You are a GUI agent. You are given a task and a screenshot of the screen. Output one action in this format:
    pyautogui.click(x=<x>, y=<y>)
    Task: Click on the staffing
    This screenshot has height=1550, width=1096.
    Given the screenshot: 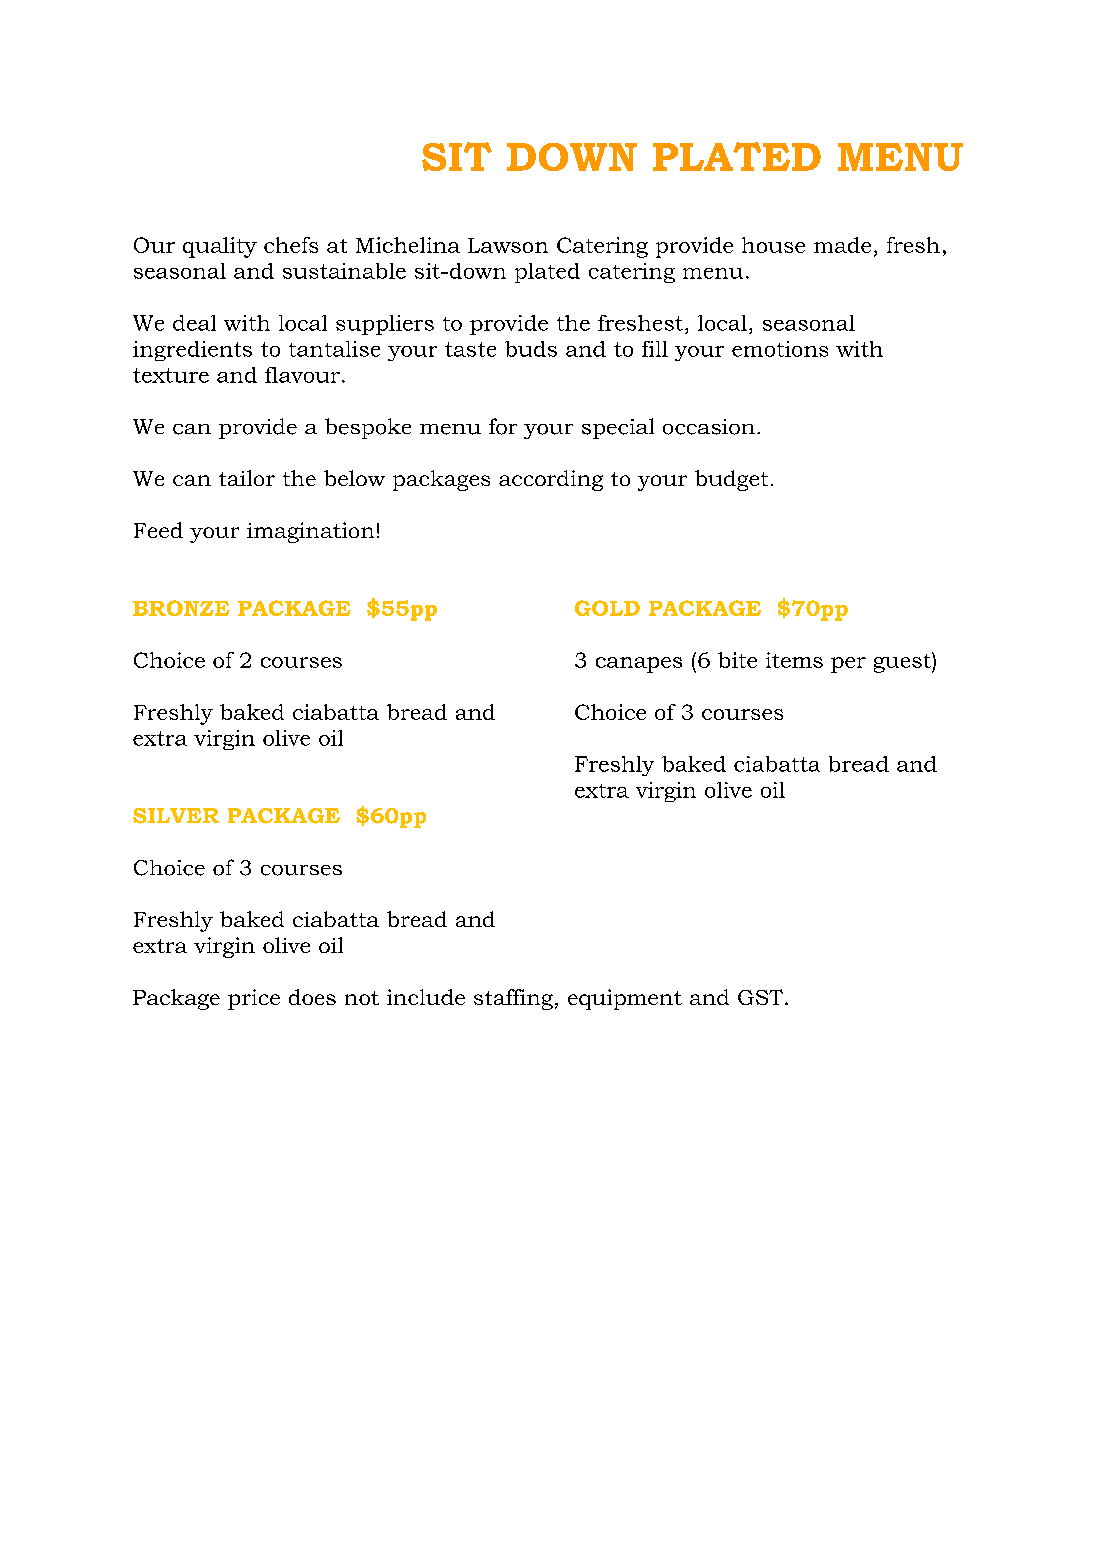 What is the action you would take?
    pyautogui.click(x=513, y=999)
